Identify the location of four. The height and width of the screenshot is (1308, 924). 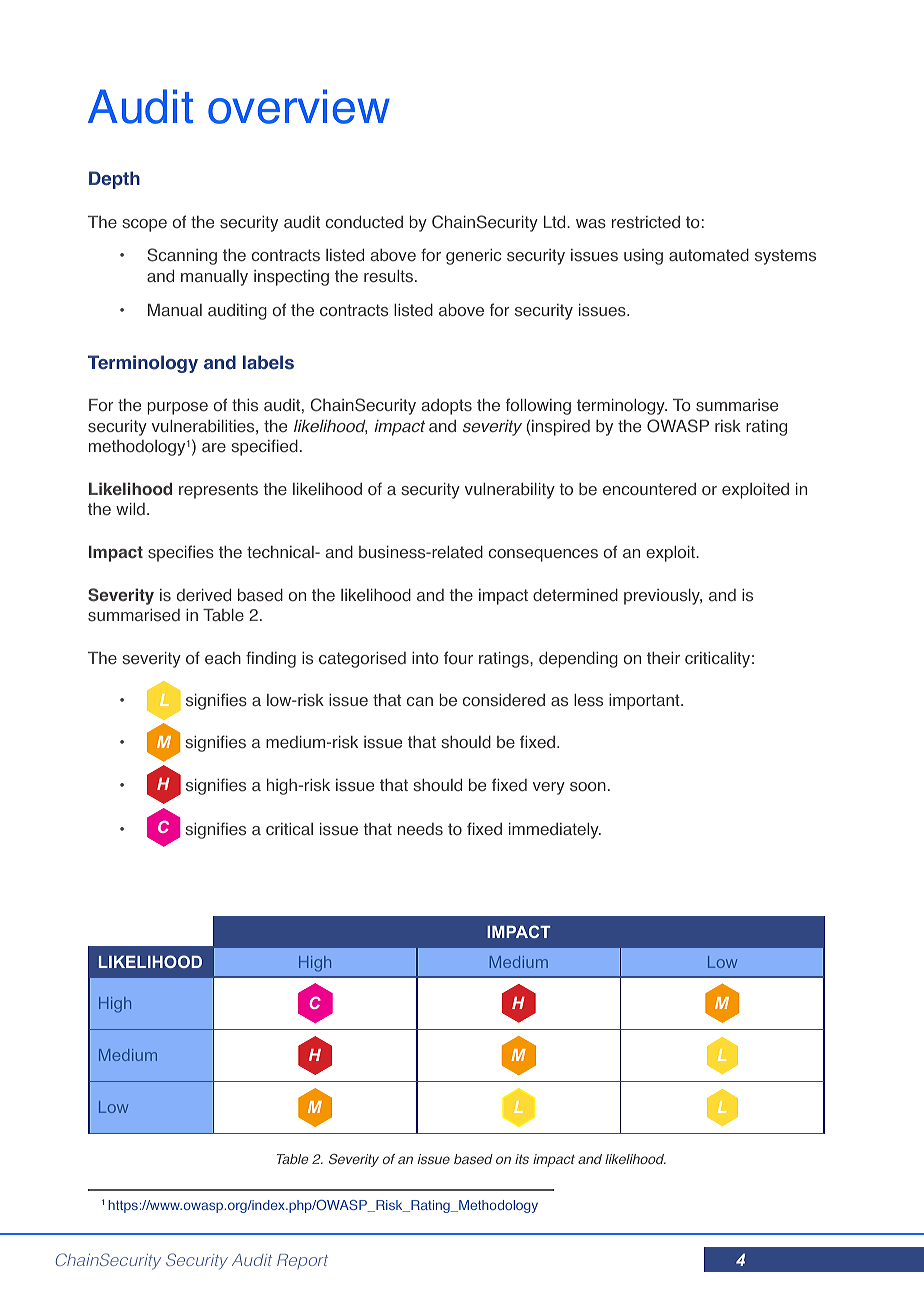
(458, 658).
